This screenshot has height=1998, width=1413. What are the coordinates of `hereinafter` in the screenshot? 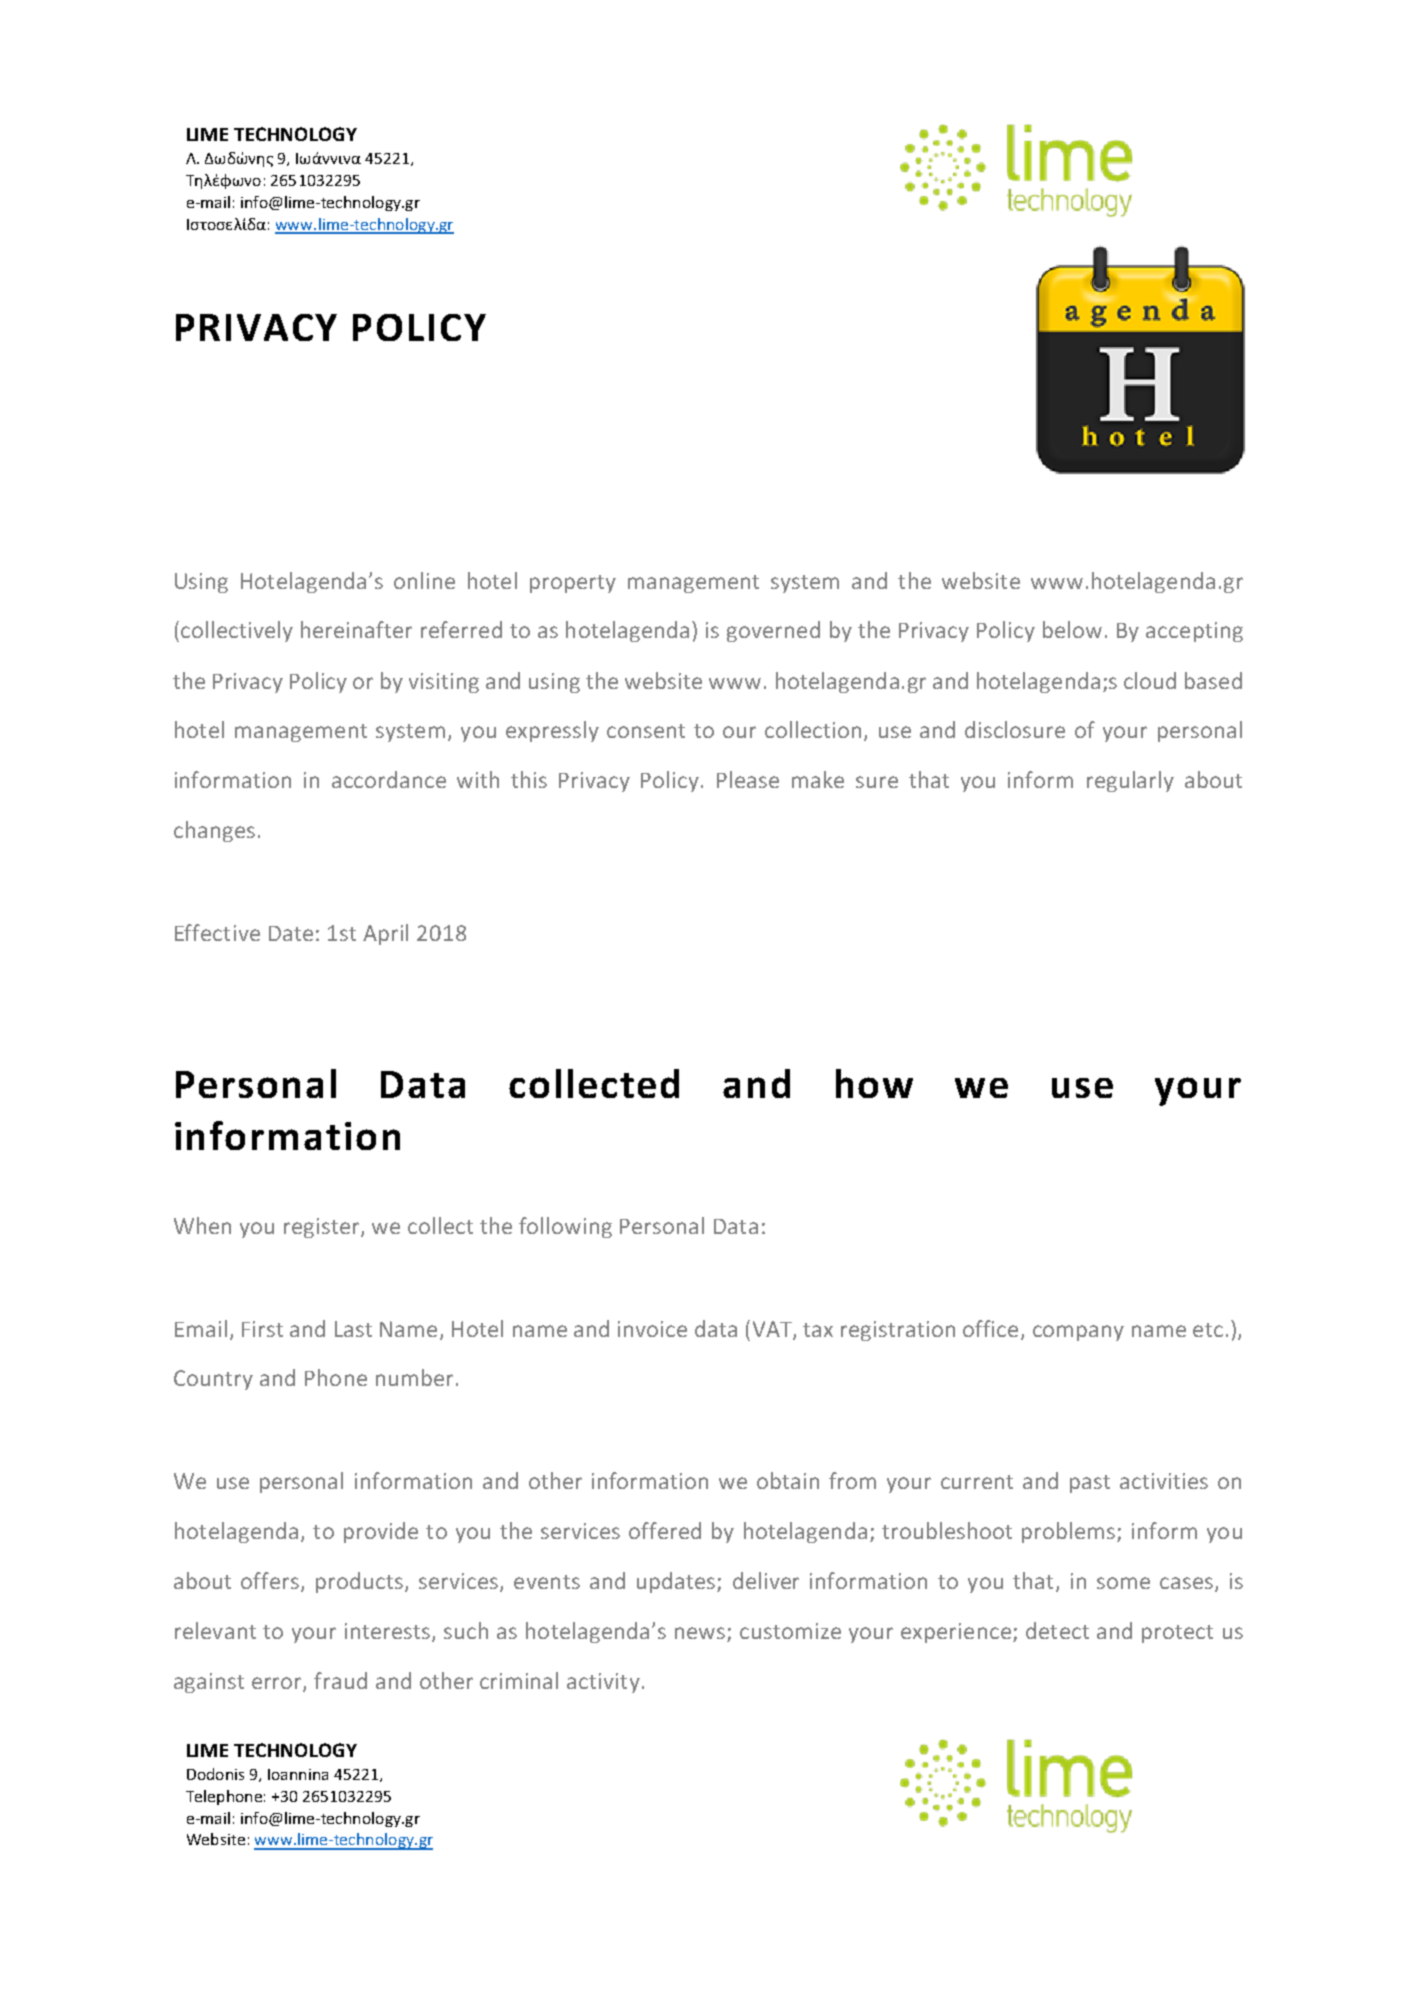 It's located at (356, 629).
